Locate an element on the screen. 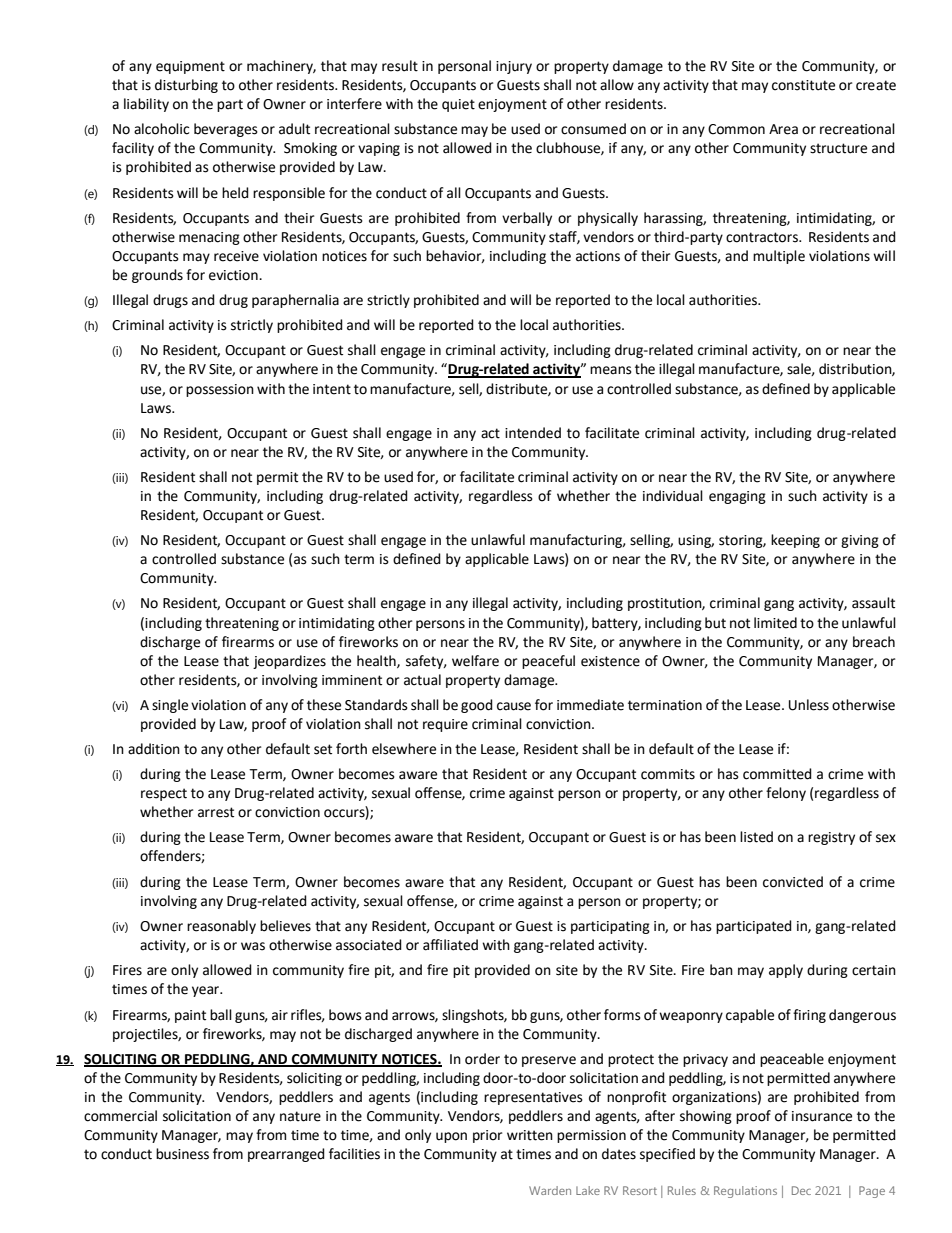 This screenshot has width=952, height=1233. constitute is located at coordinates (803, 85).
